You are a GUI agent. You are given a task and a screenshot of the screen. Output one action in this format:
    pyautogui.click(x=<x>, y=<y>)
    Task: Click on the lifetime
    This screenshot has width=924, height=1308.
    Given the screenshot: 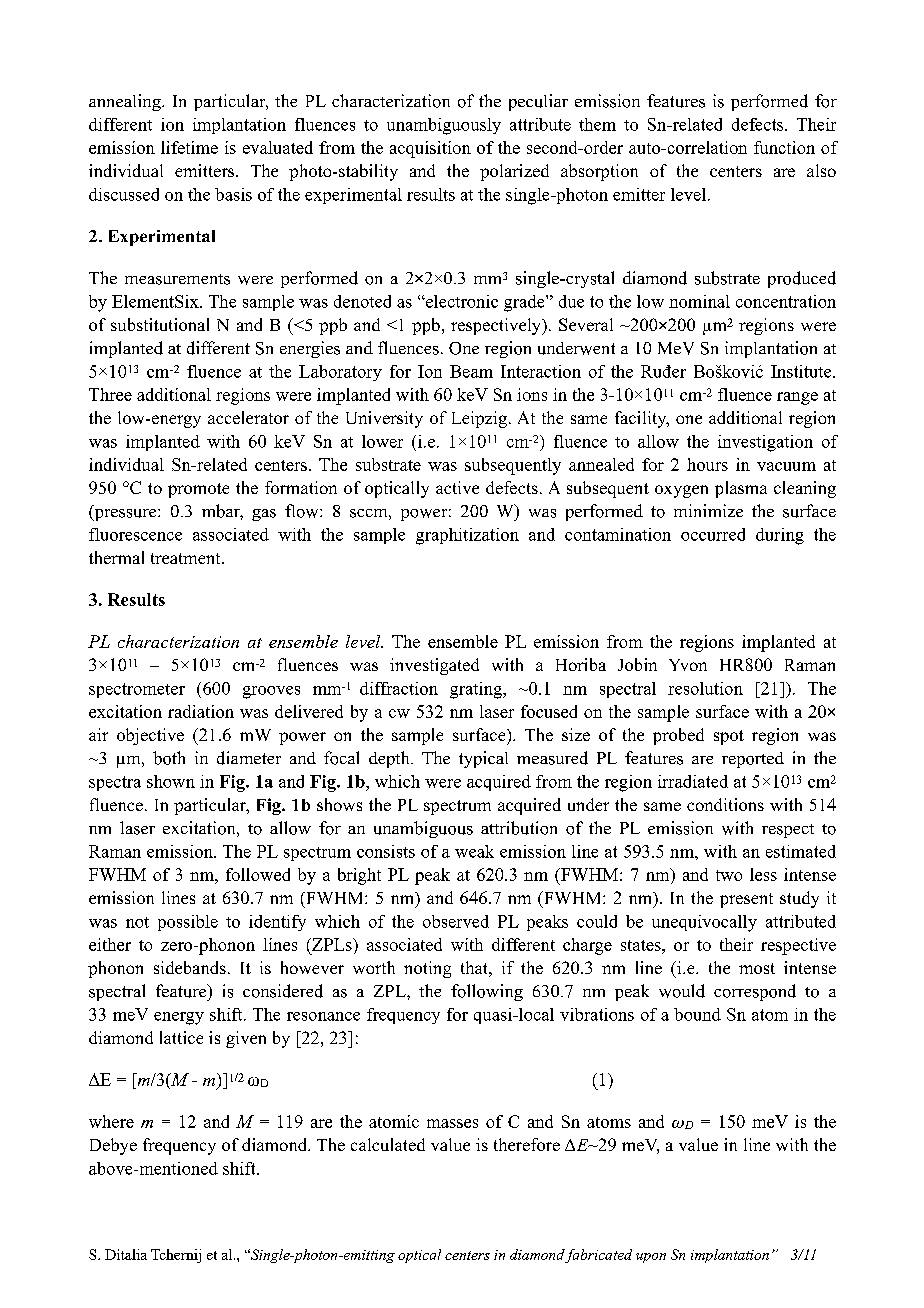 What is the action you would take?
    pyautogui.click(x=189, y=147)
